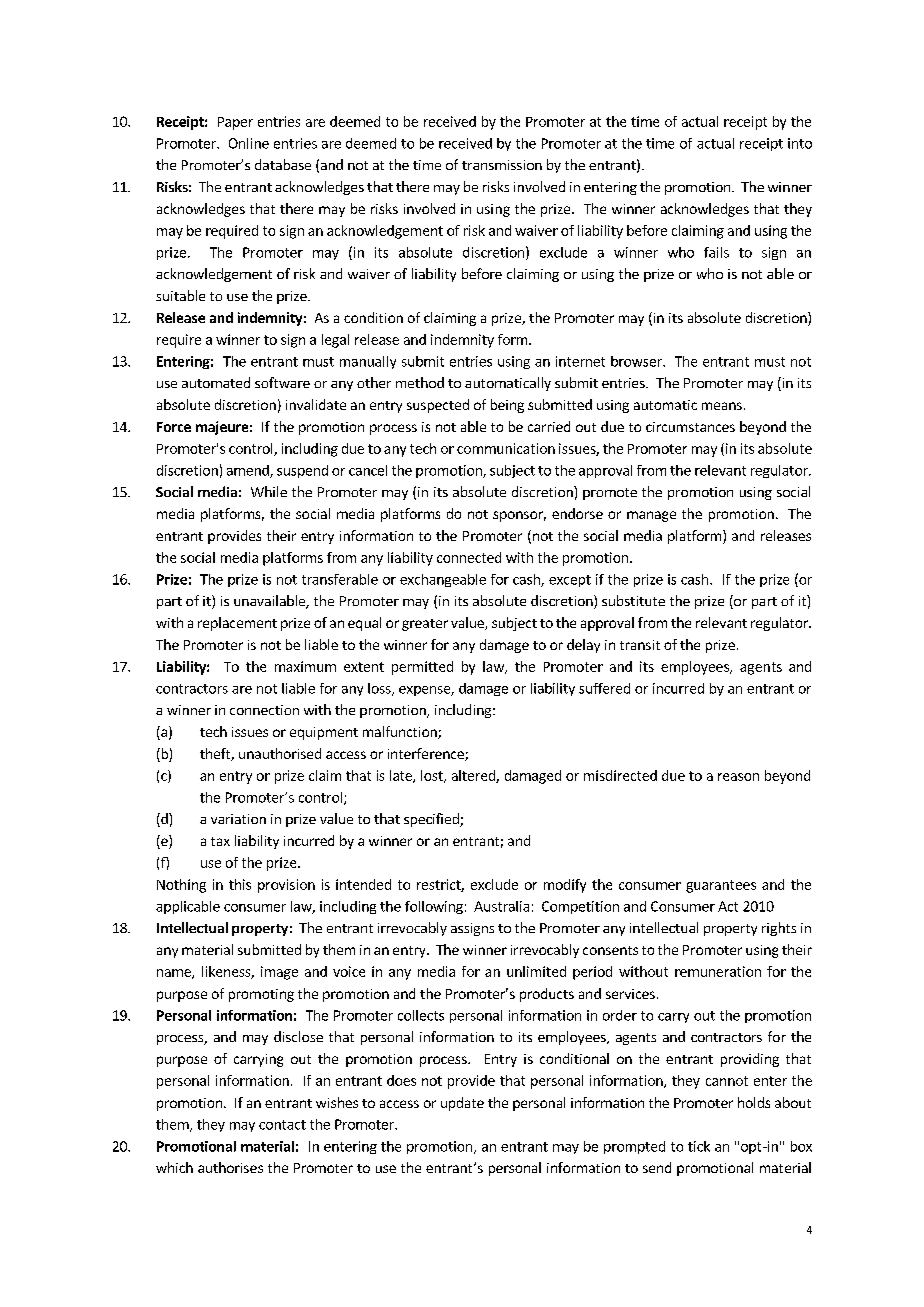 The image size is (924, 1307). What do you see at coordinates (800, 143) in the document?
I see `into` at bounding box center [800, 143].
